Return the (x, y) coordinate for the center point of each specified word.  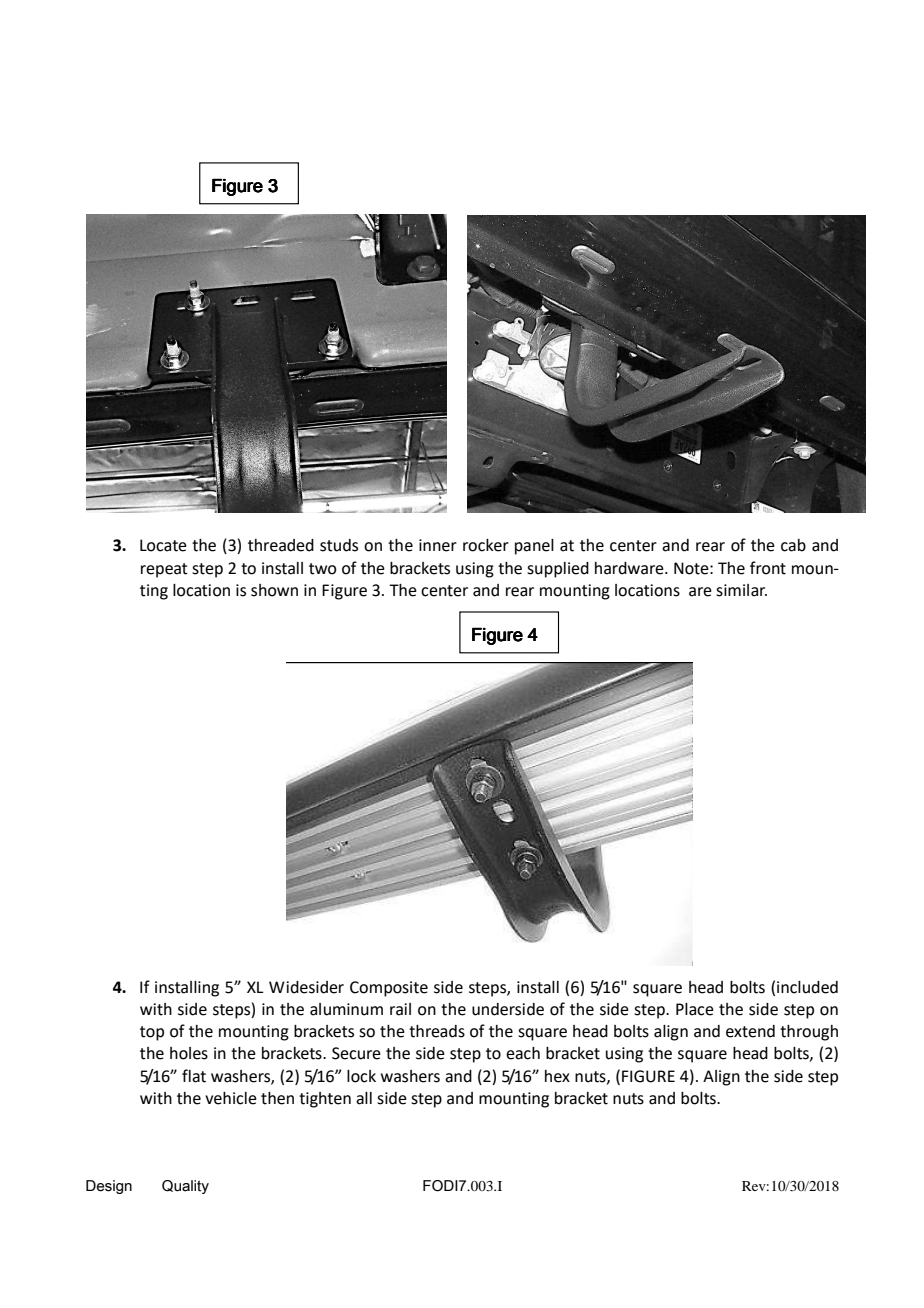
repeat (164, 570)
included (807, 987)
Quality (185, 1187)
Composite (389, 989)
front (768, 568)
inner (438, 545)
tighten (325, 1100)
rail (400, 1009)
